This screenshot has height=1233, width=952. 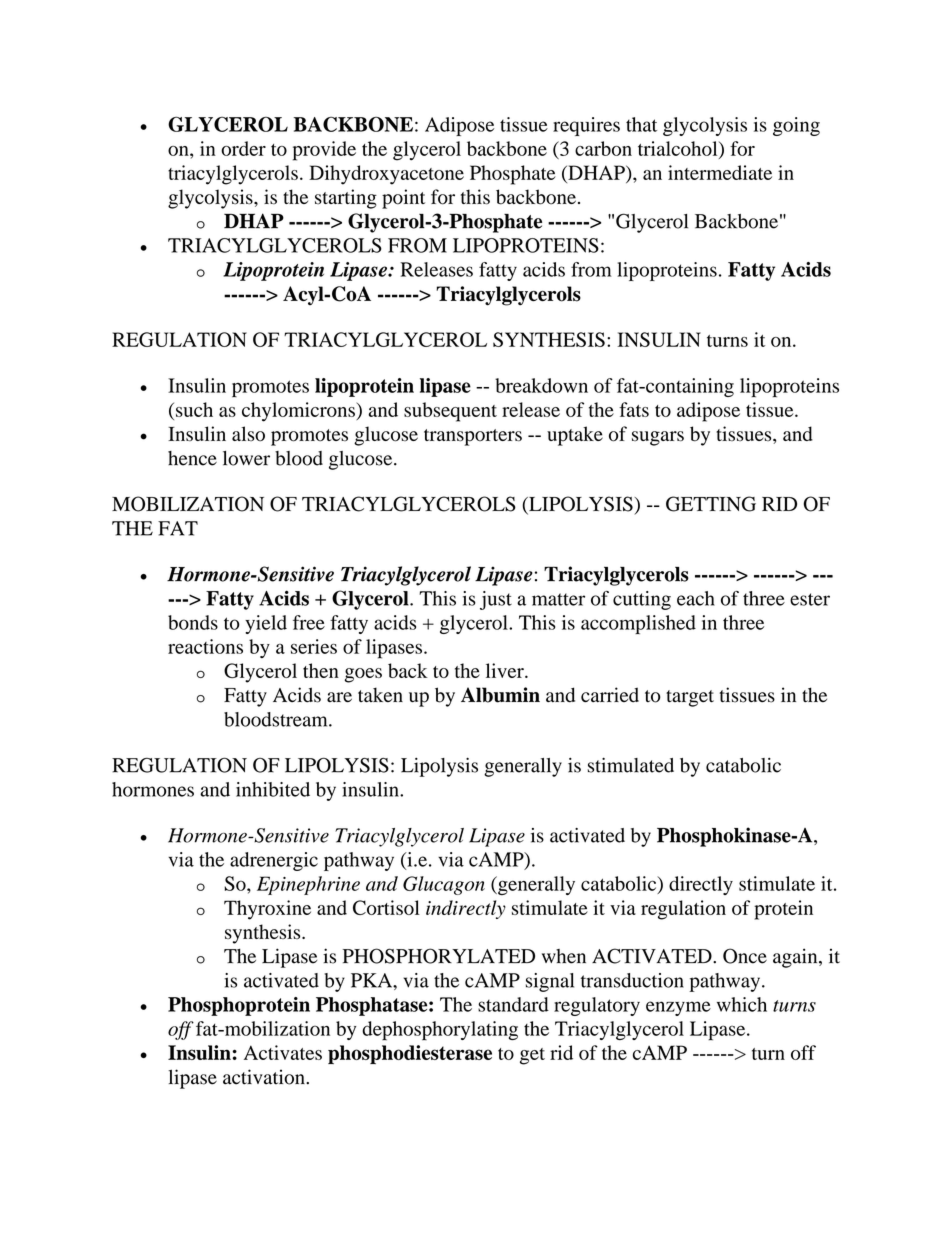 What do you see at coordinates (243, 148) in the screenshot?
I see `order` at bounding box center [243, 148].
